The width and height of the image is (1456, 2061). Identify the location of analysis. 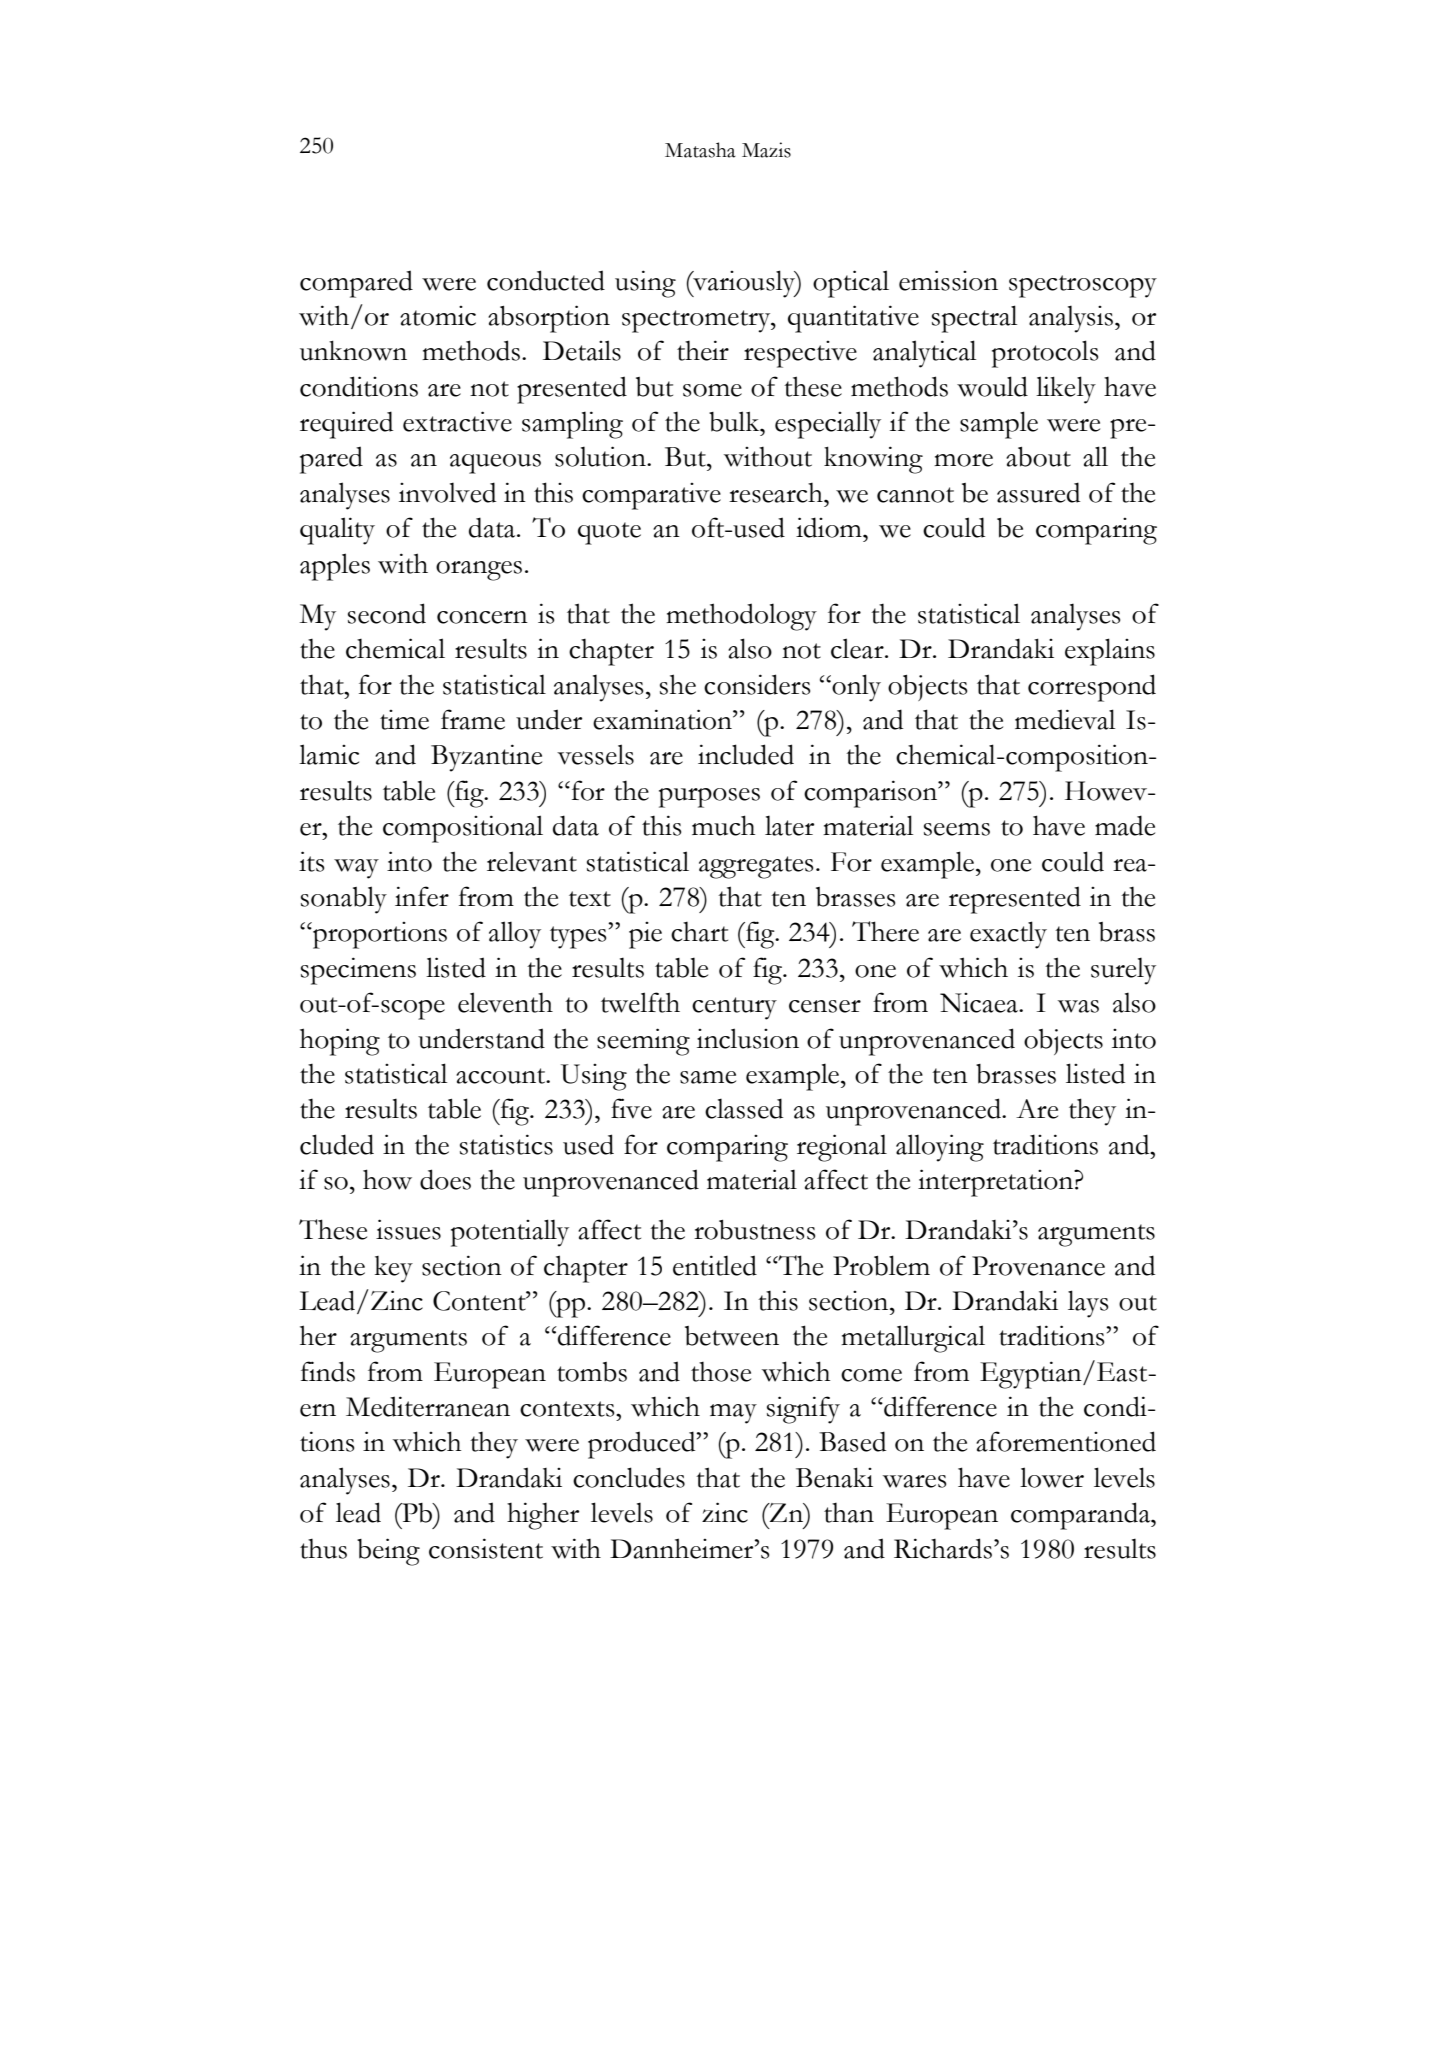
(1071, 319).
